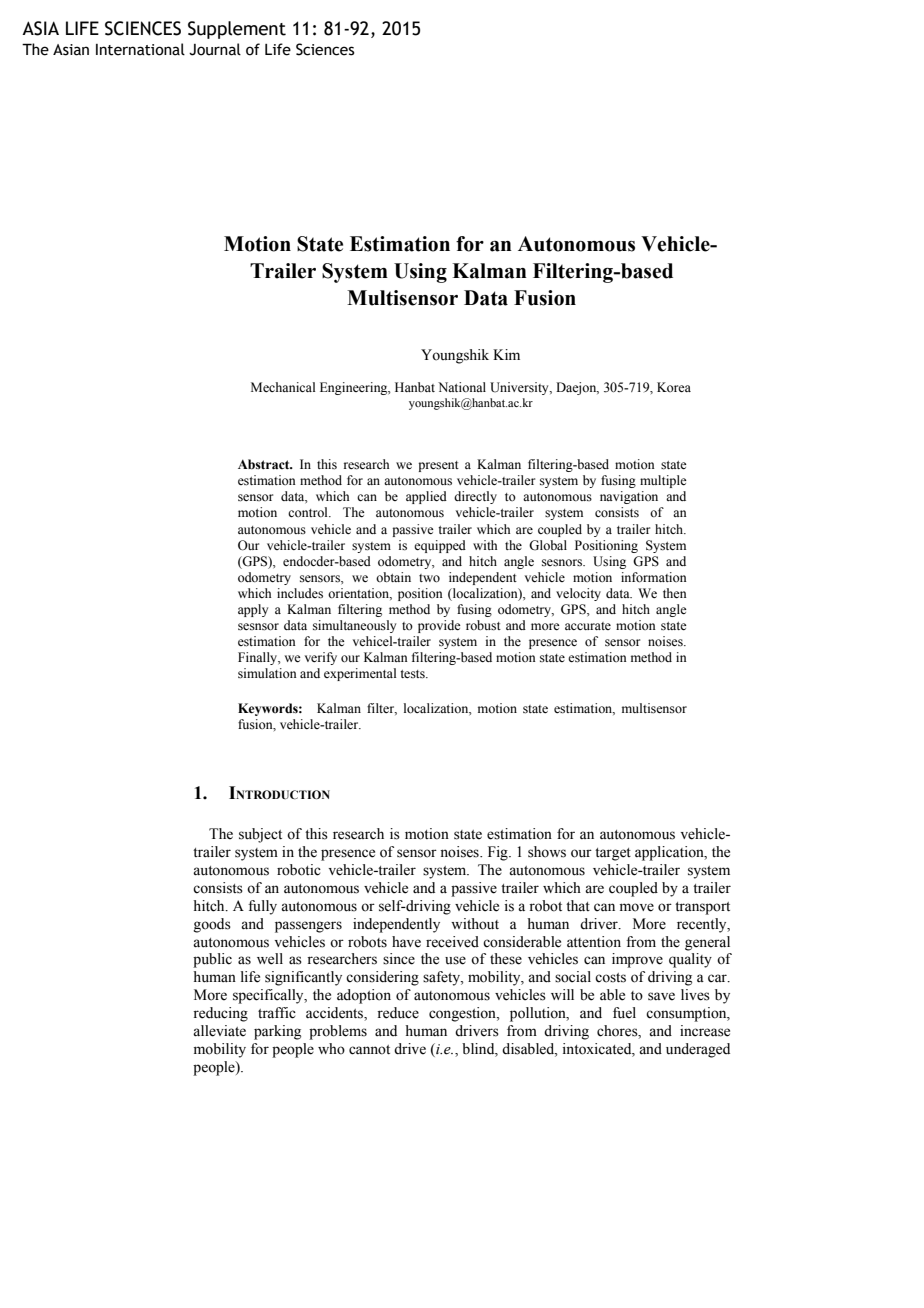 The image size is (924, 1308). What do you see at coordinates (260, 835) in the screenshot?
I see `subject` at bounding box center [260, 835].
